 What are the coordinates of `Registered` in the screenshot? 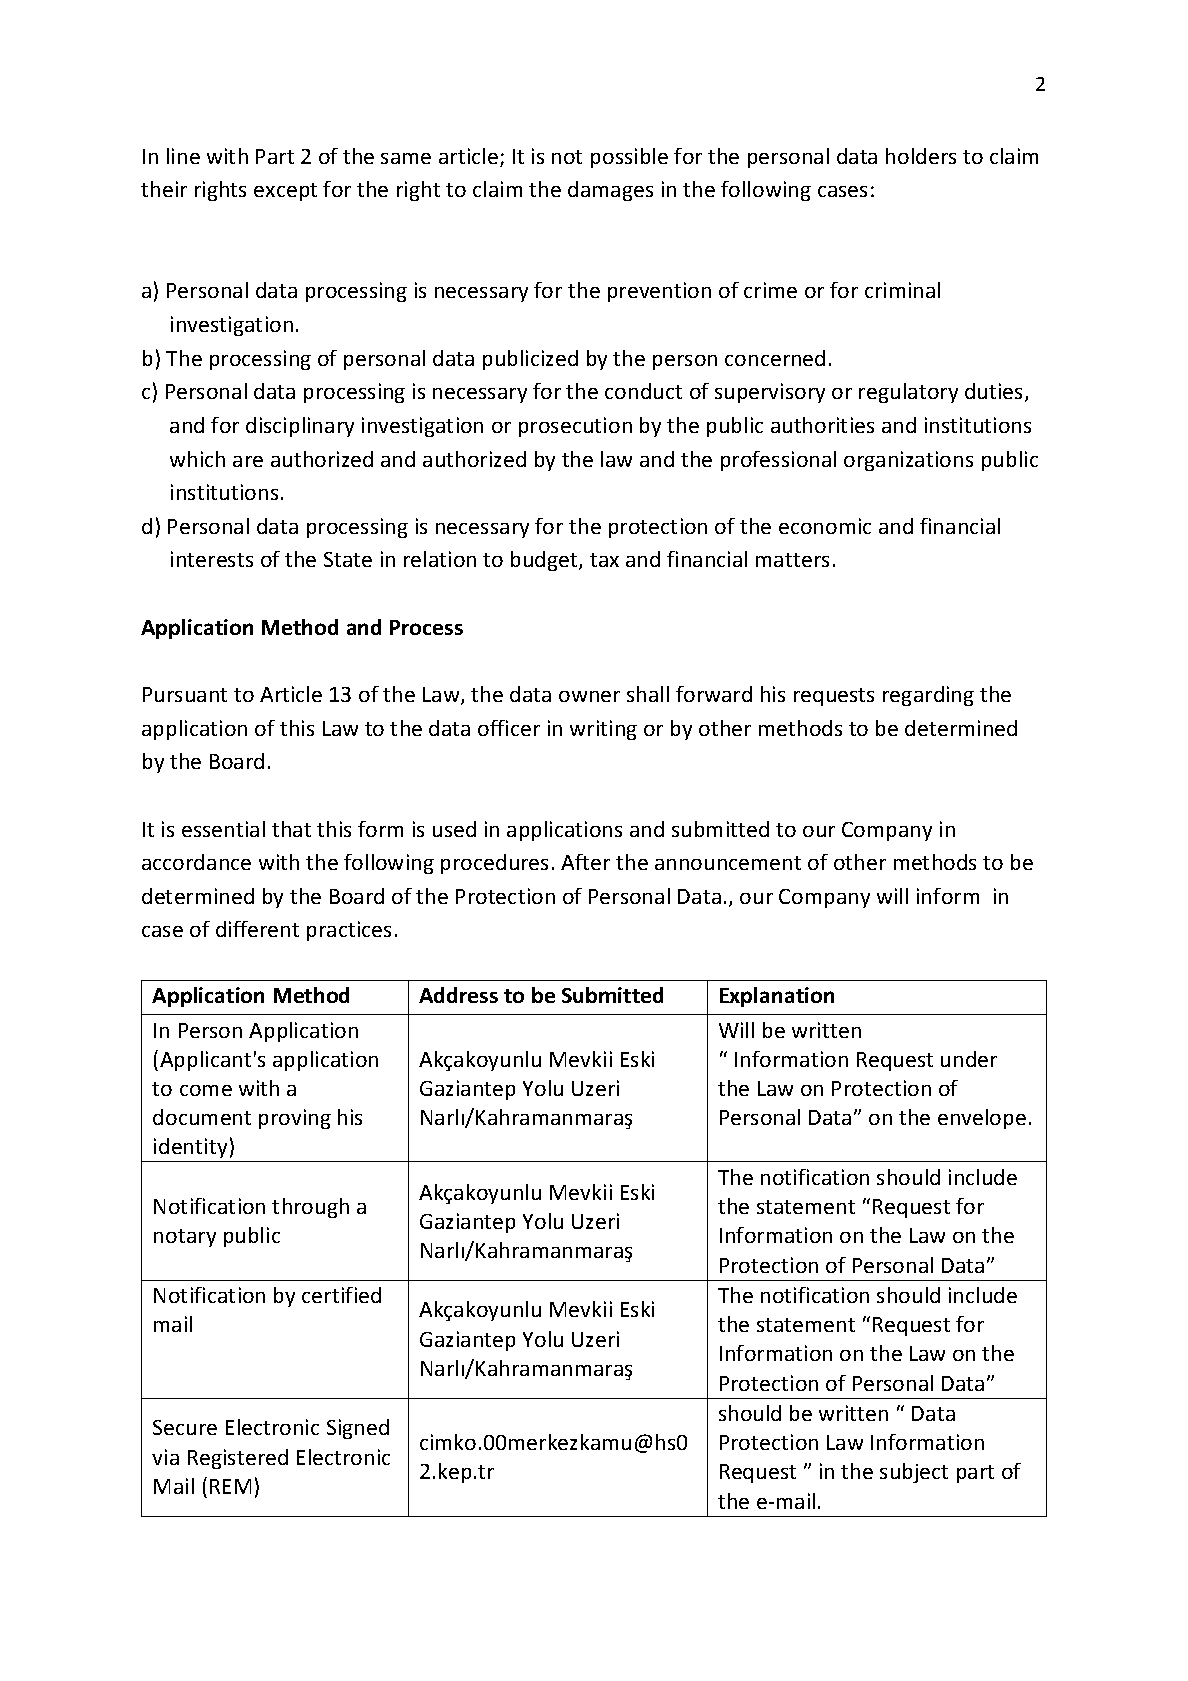 It's located at (238, 1459).
